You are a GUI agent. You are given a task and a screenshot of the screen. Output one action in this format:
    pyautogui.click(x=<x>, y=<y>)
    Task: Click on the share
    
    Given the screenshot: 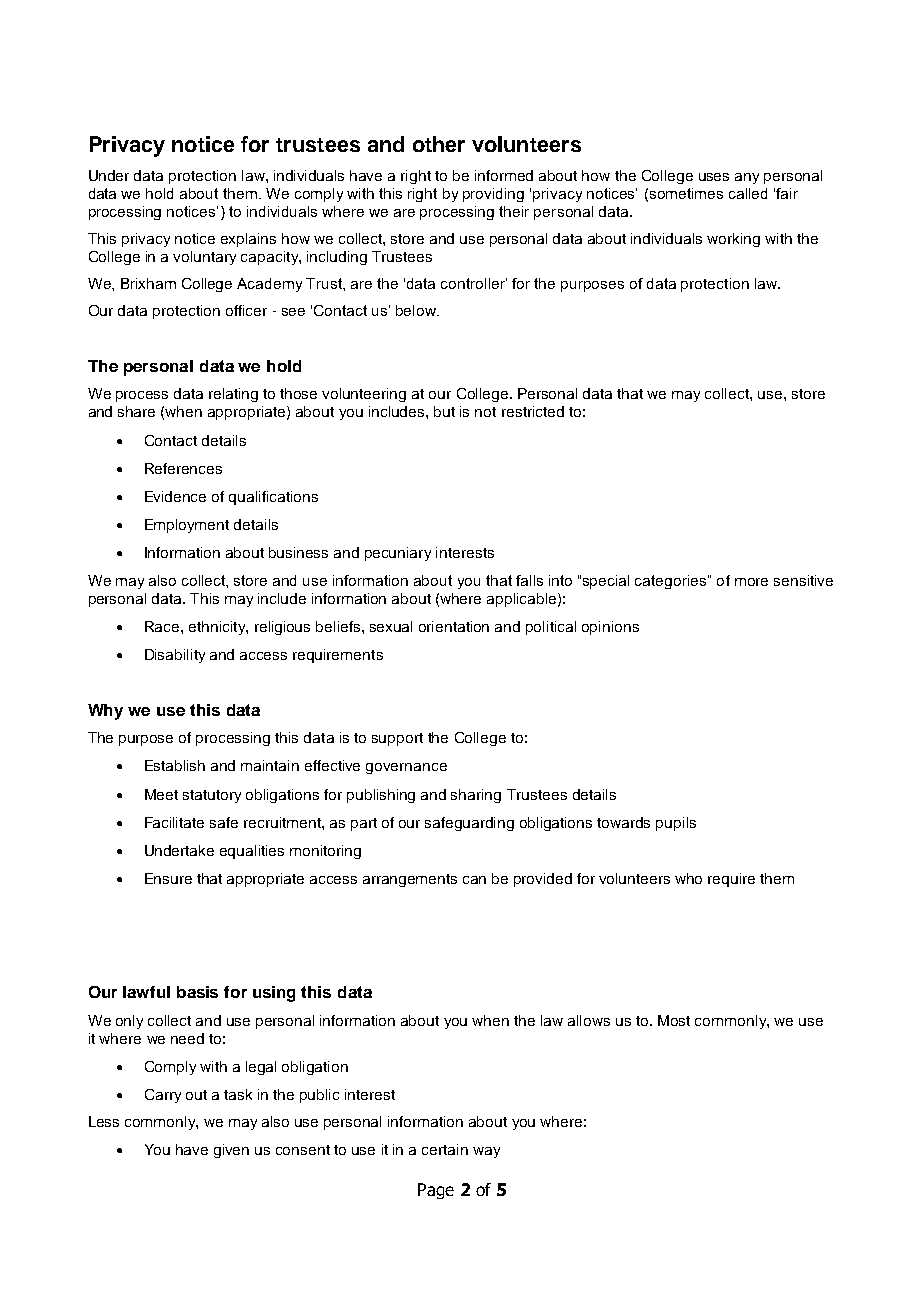 What is the action you would take?
    pyautogui.click(x=136, y=411)
